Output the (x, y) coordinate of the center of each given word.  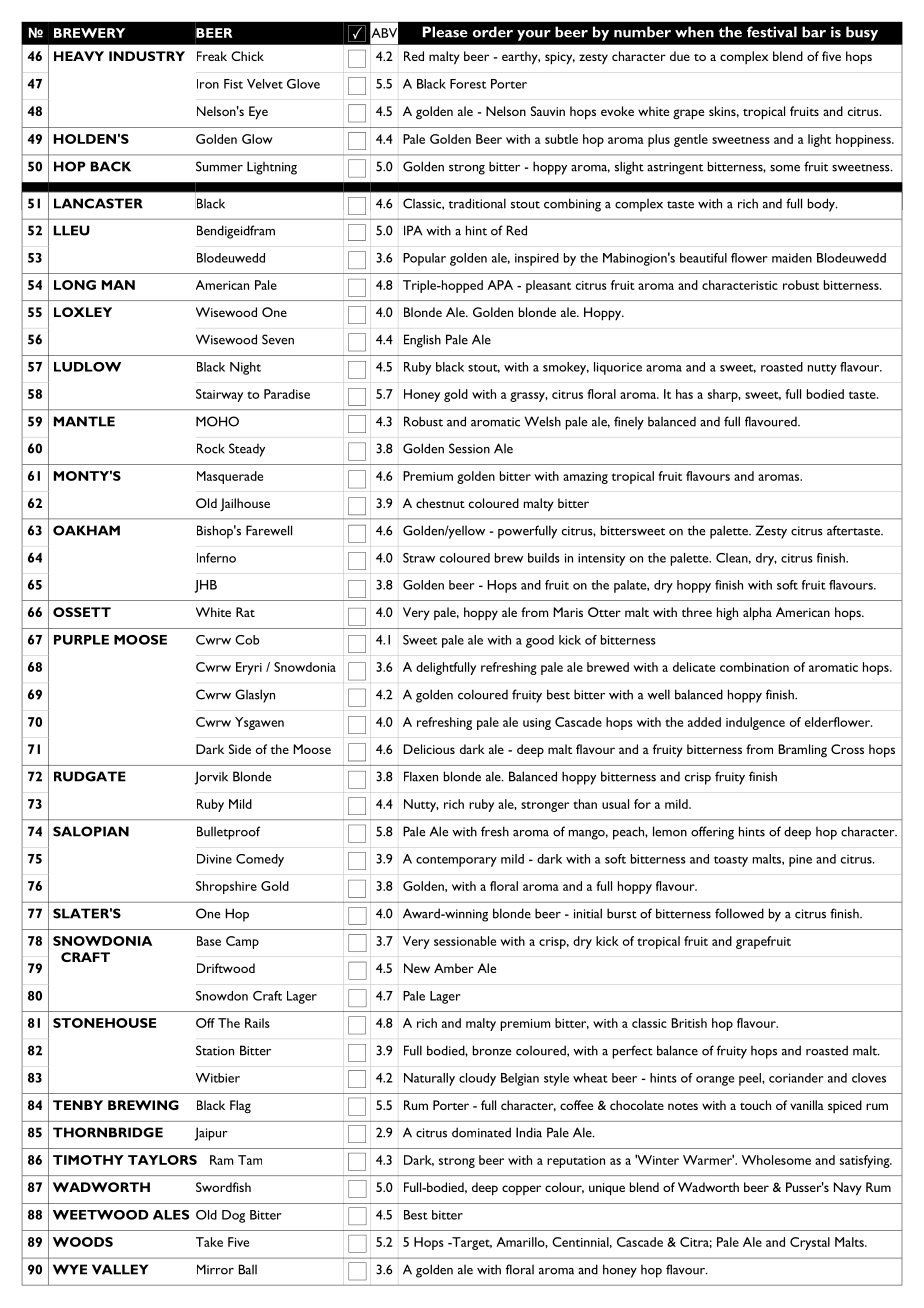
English (422, 341)
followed (739, 913)
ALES (171, 1215)
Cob (247, 640)
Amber (454, 968)
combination (754, 667)
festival (772, 32)
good (540, 641)
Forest (468, 84)
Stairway (219, 395)
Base (209, 941)
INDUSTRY (147, 56)
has (684, 394)
